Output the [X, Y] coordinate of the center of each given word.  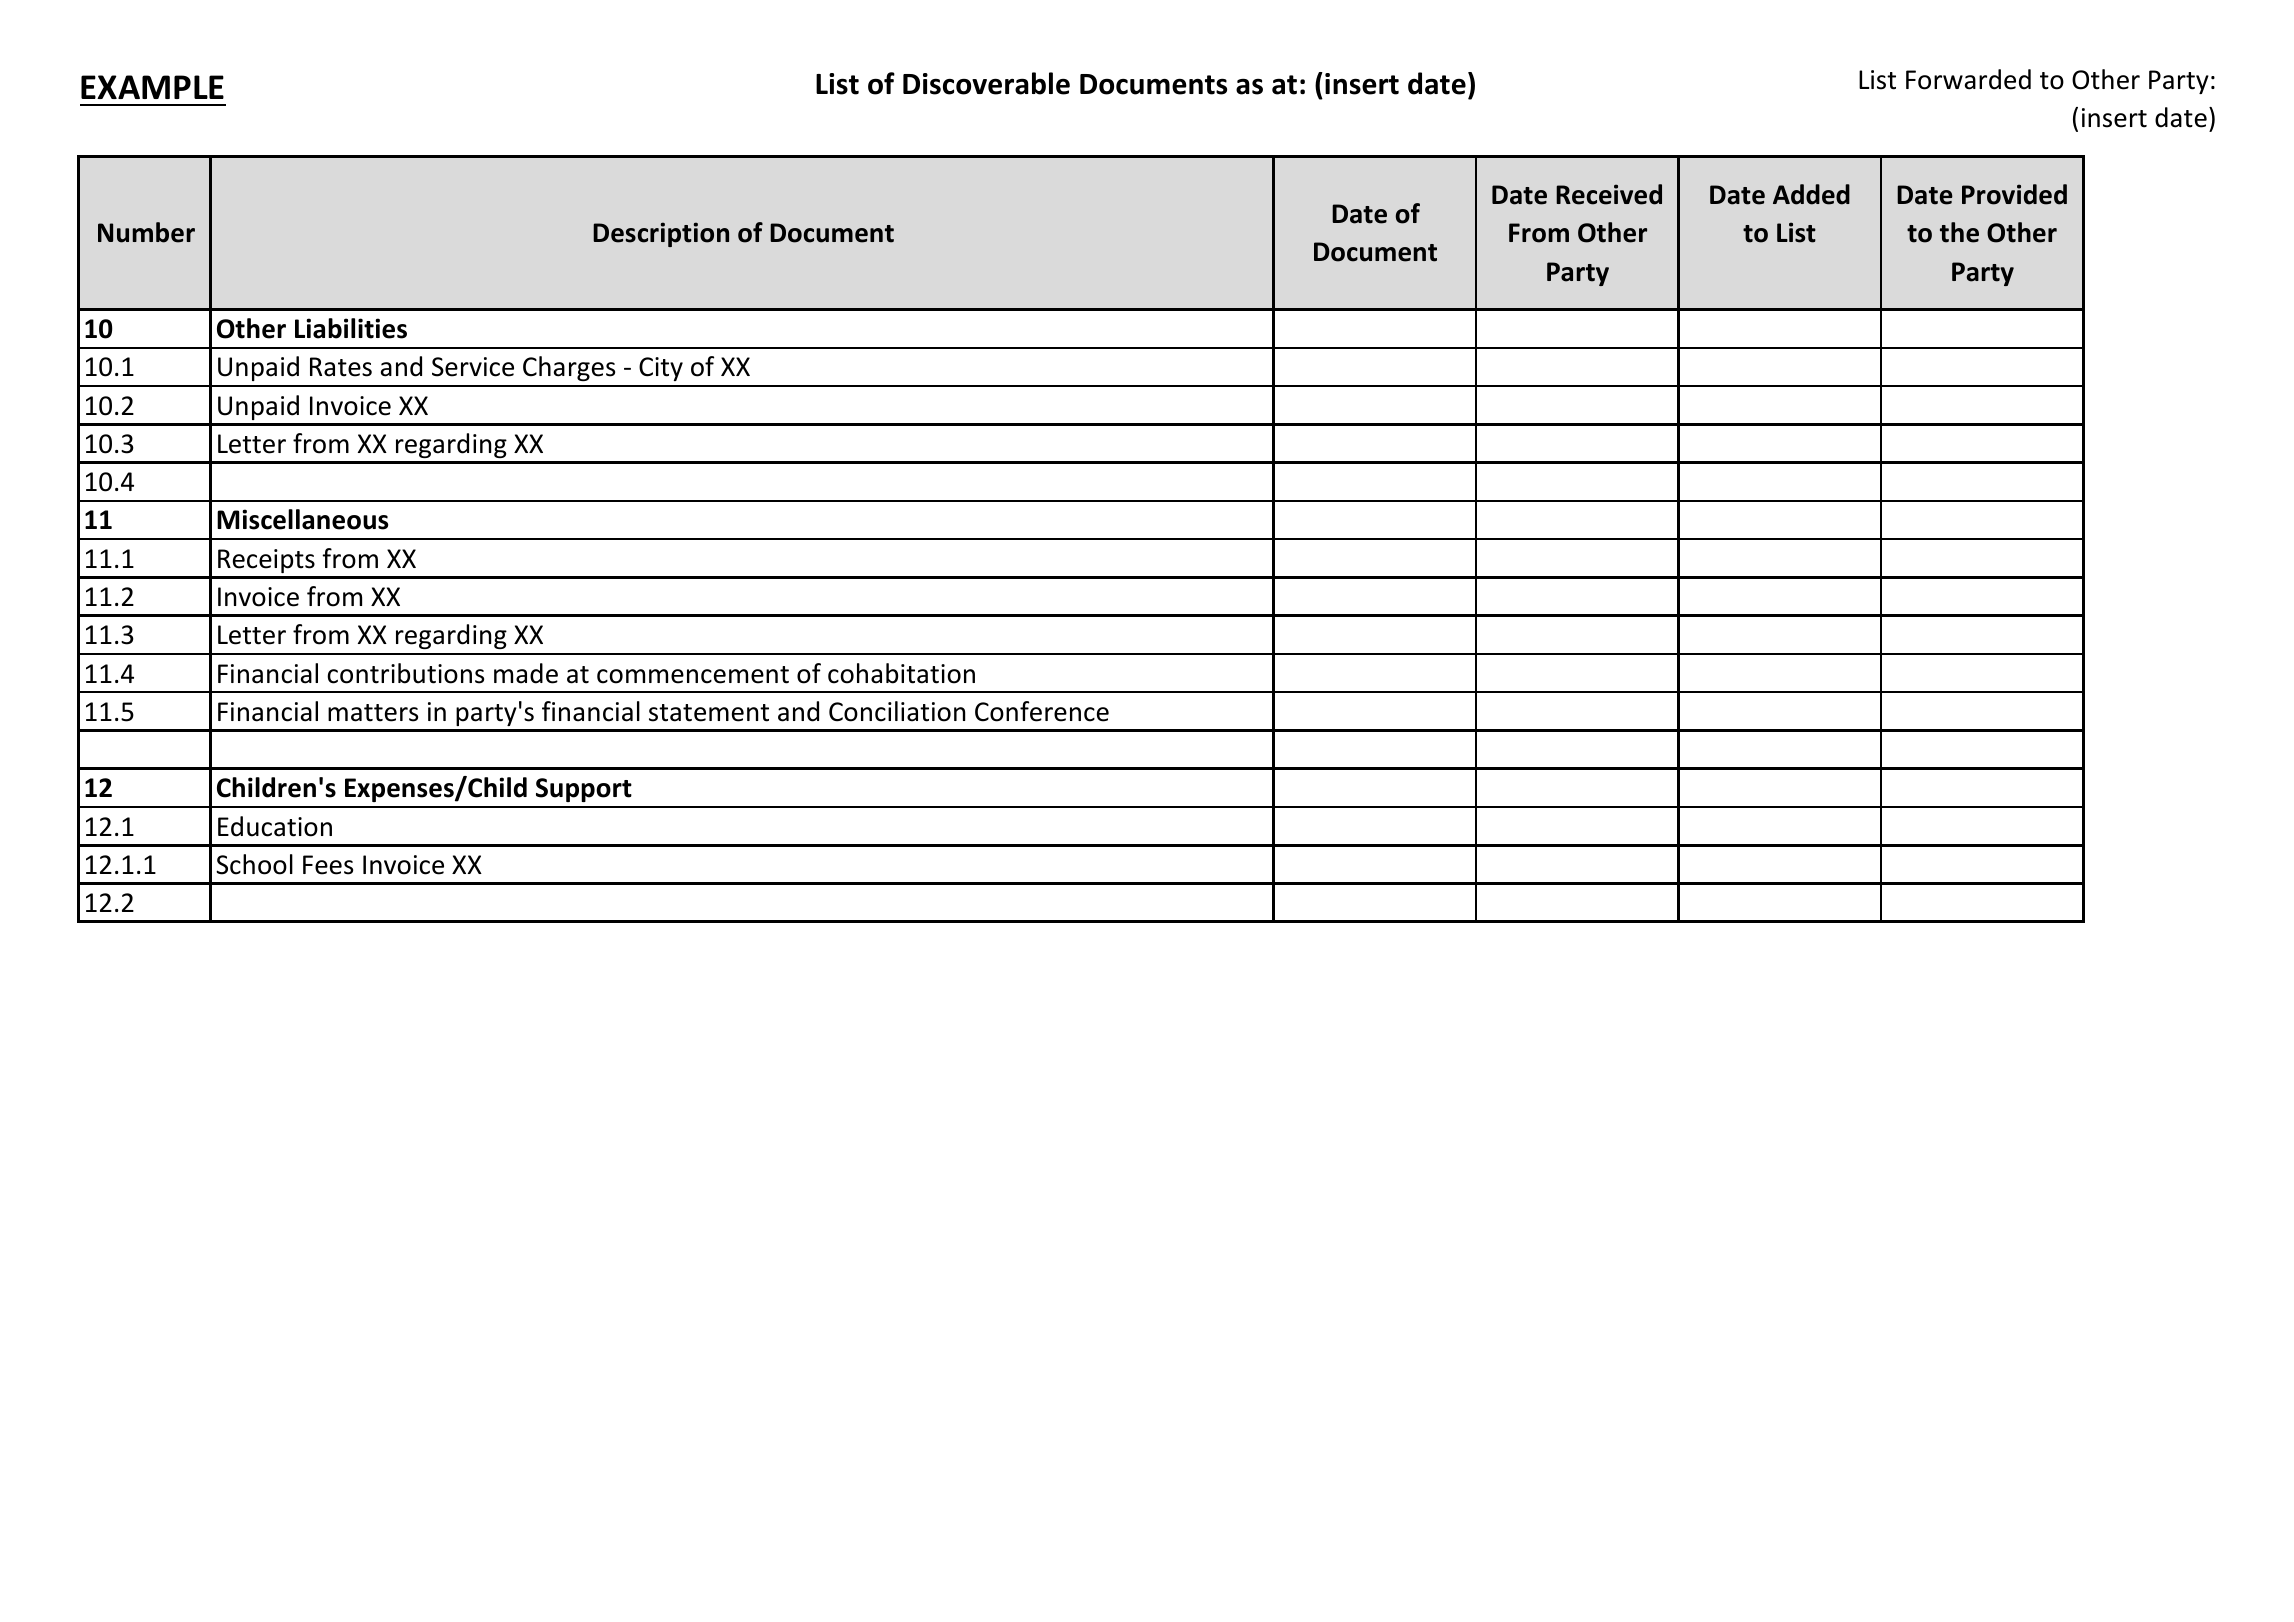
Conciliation [897, 711]
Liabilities [351, 328]
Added [1811, 194]
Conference [1042, 711]
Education [275, 826]
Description [661, 234]
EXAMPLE [152, 87]
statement [709, 713]
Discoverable [986, 83]
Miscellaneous [302, 519]
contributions [405, 673]
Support [584, 790]
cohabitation [901, 673]
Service [473, 367]
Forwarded [1968, 79]
